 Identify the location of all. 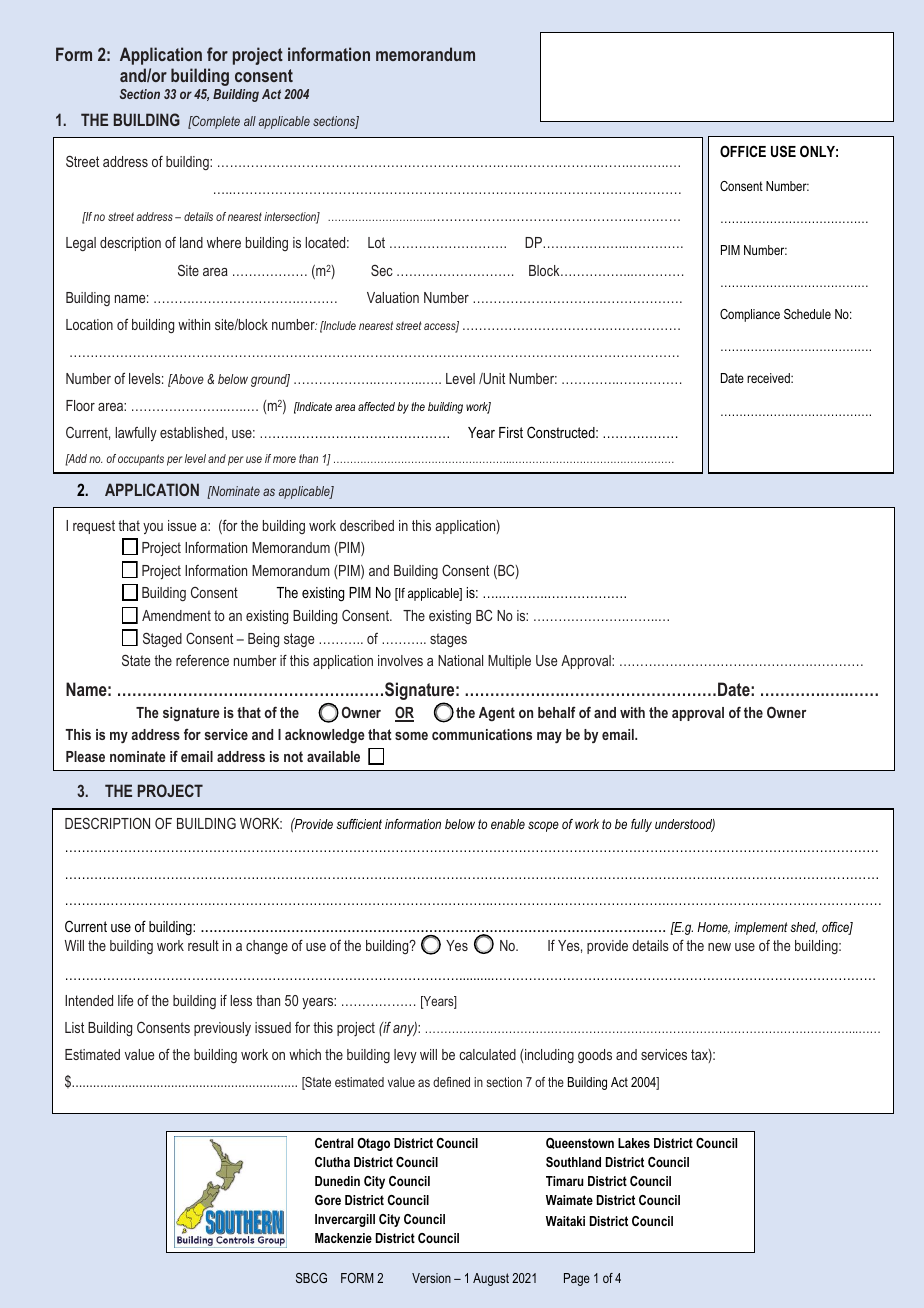
(250, 121).
